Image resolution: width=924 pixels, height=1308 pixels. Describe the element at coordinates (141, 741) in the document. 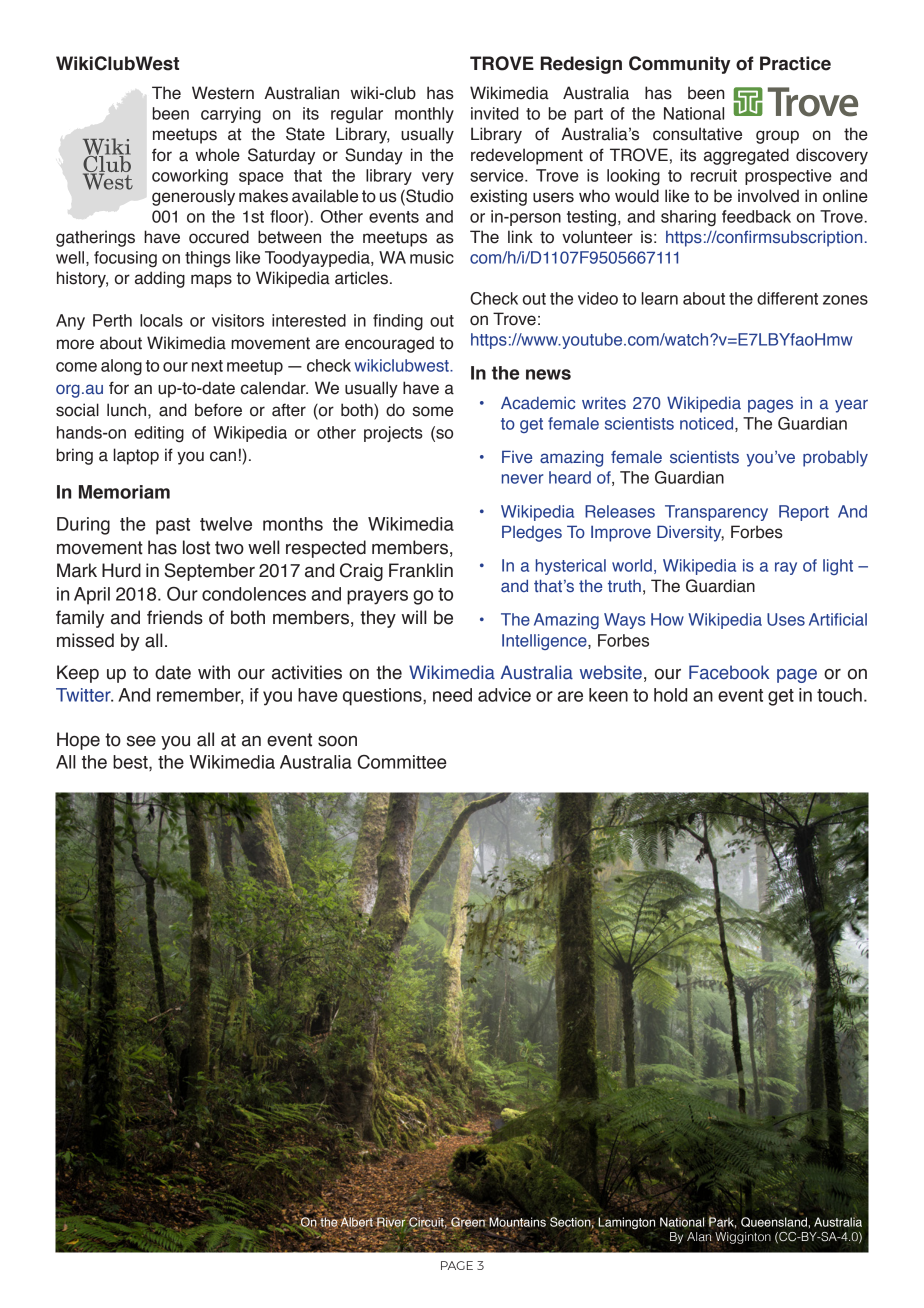

I see `see` at that location.
